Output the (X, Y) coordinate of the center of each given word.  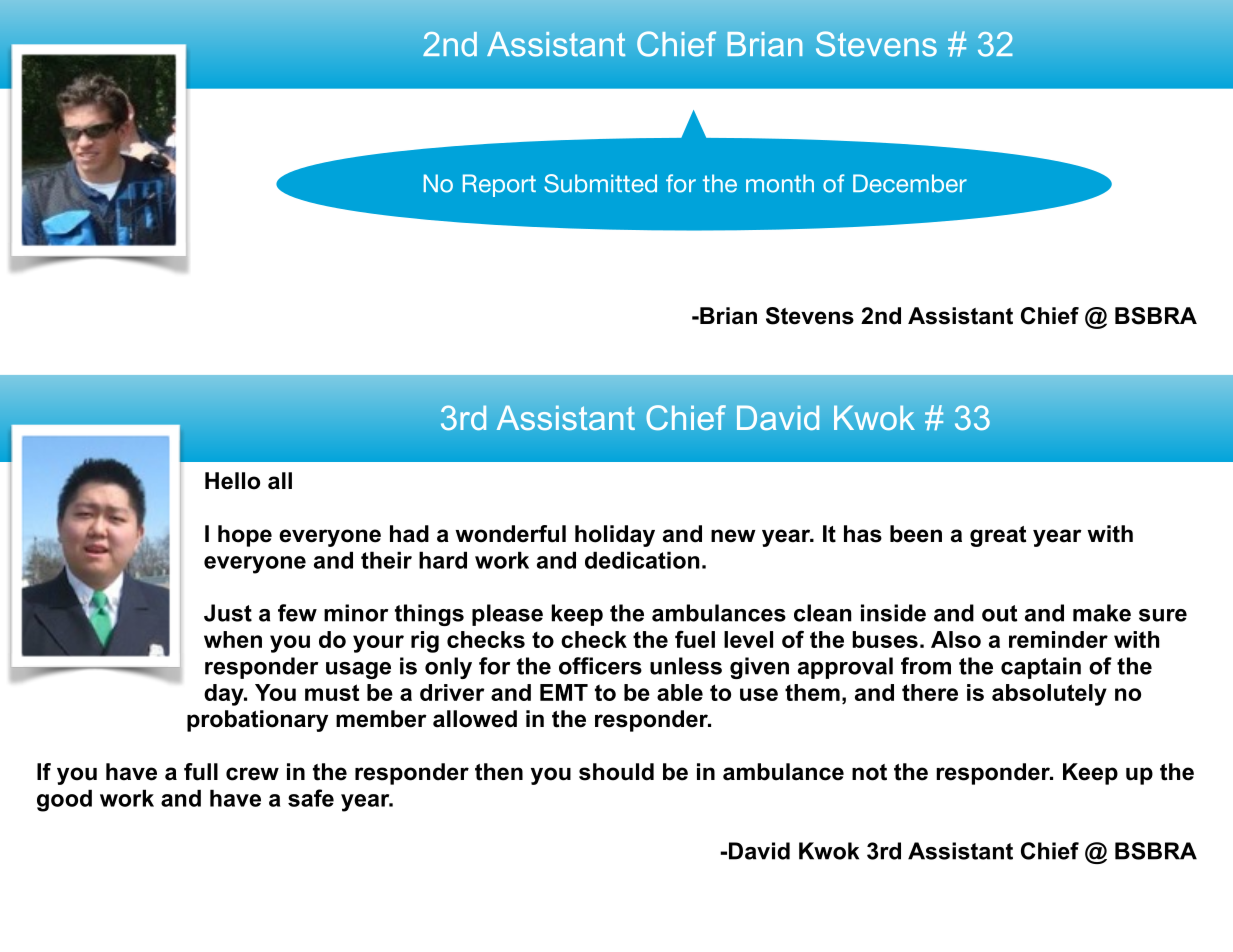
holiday (615, 536)
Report (499, 185)
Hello (232, 481)
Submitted (600, 183)
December (910, 183)
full (201, 772)
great (998, 536)
